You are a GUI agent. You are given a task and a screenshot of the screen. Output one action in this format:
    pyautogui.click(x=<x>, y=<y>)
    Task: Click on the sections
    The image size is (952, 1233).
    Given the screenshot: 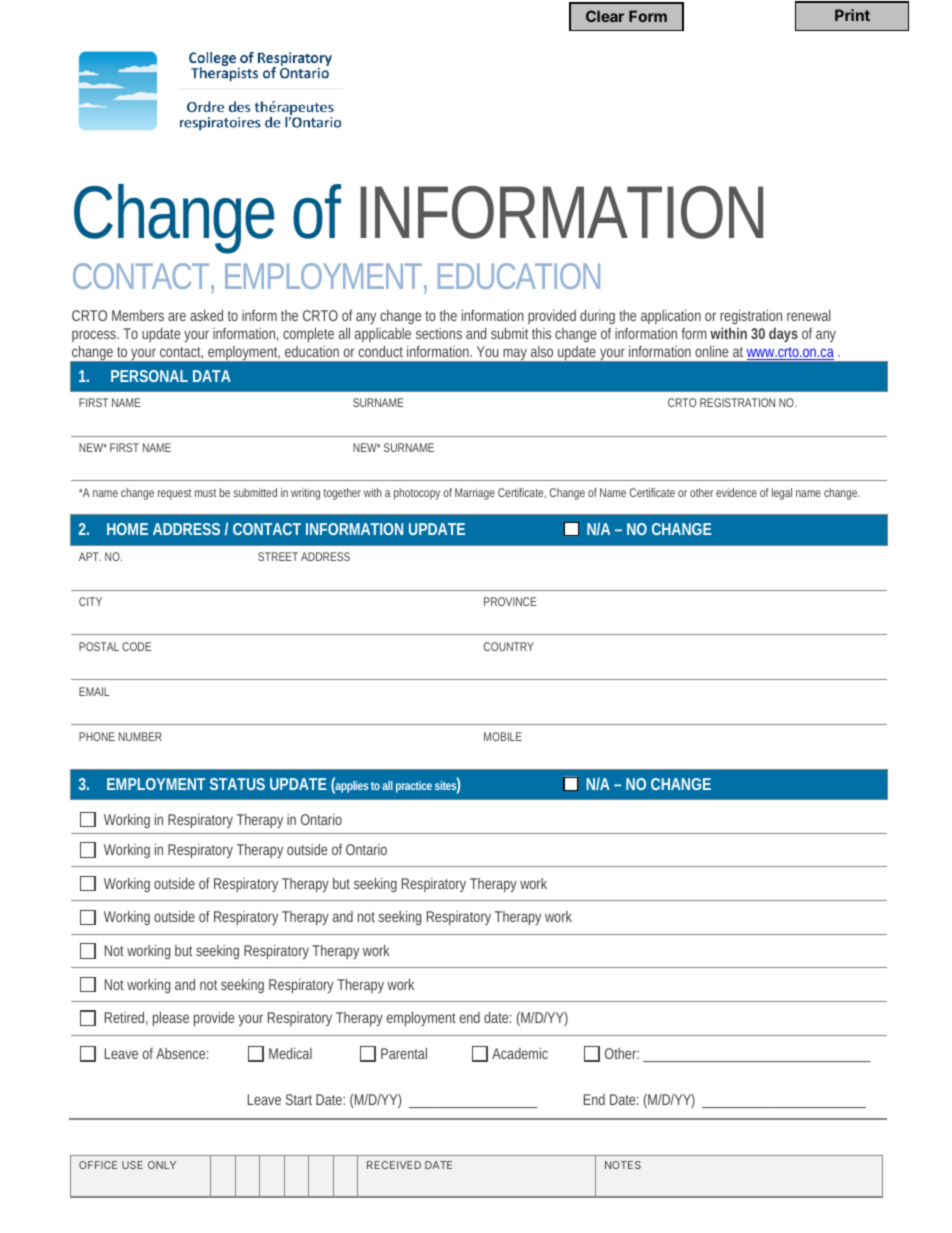 What is the action you would take?
    pyautogui.click(x=439, y=333)
